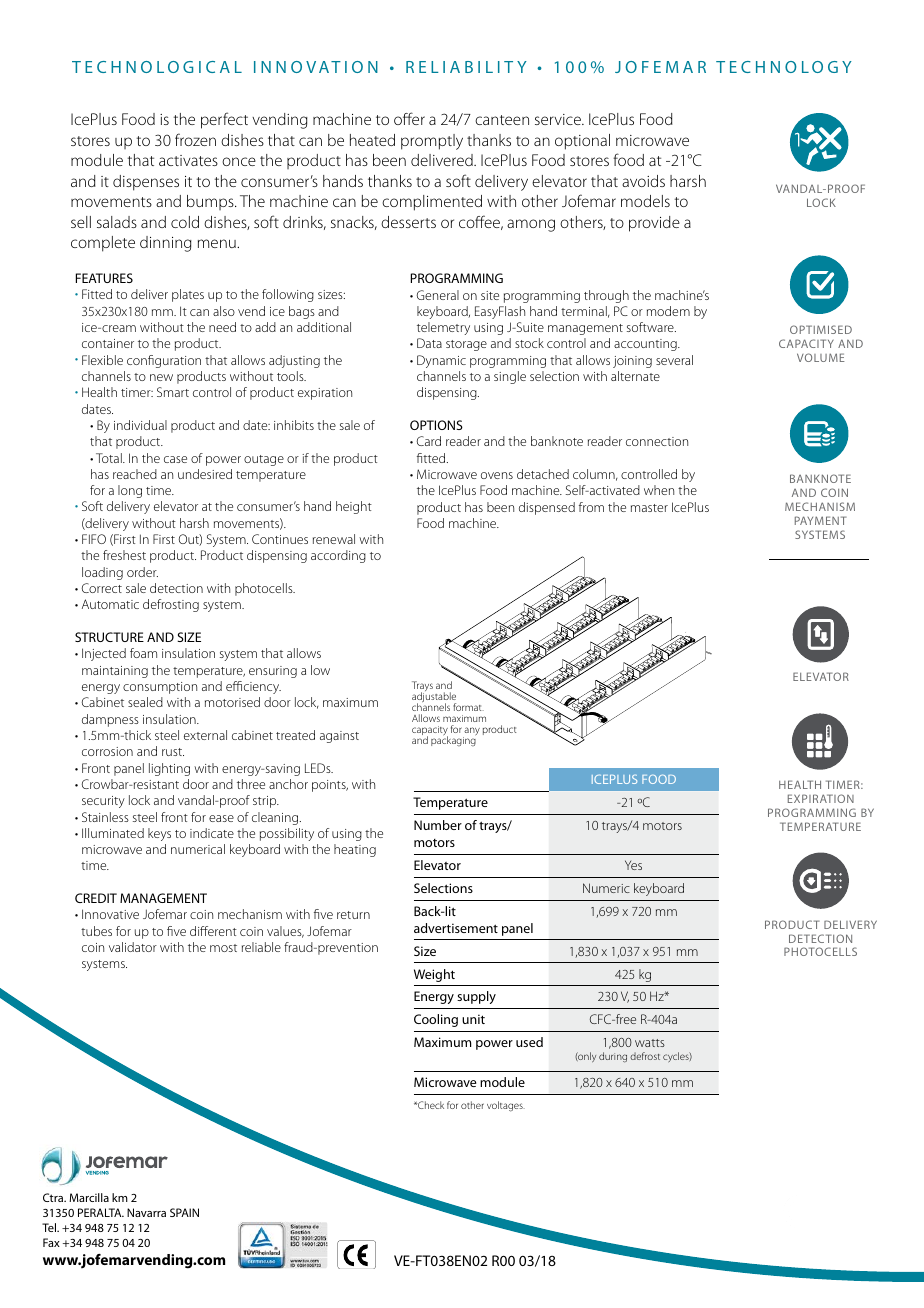  I want to click on during, so click(613, 1057).
